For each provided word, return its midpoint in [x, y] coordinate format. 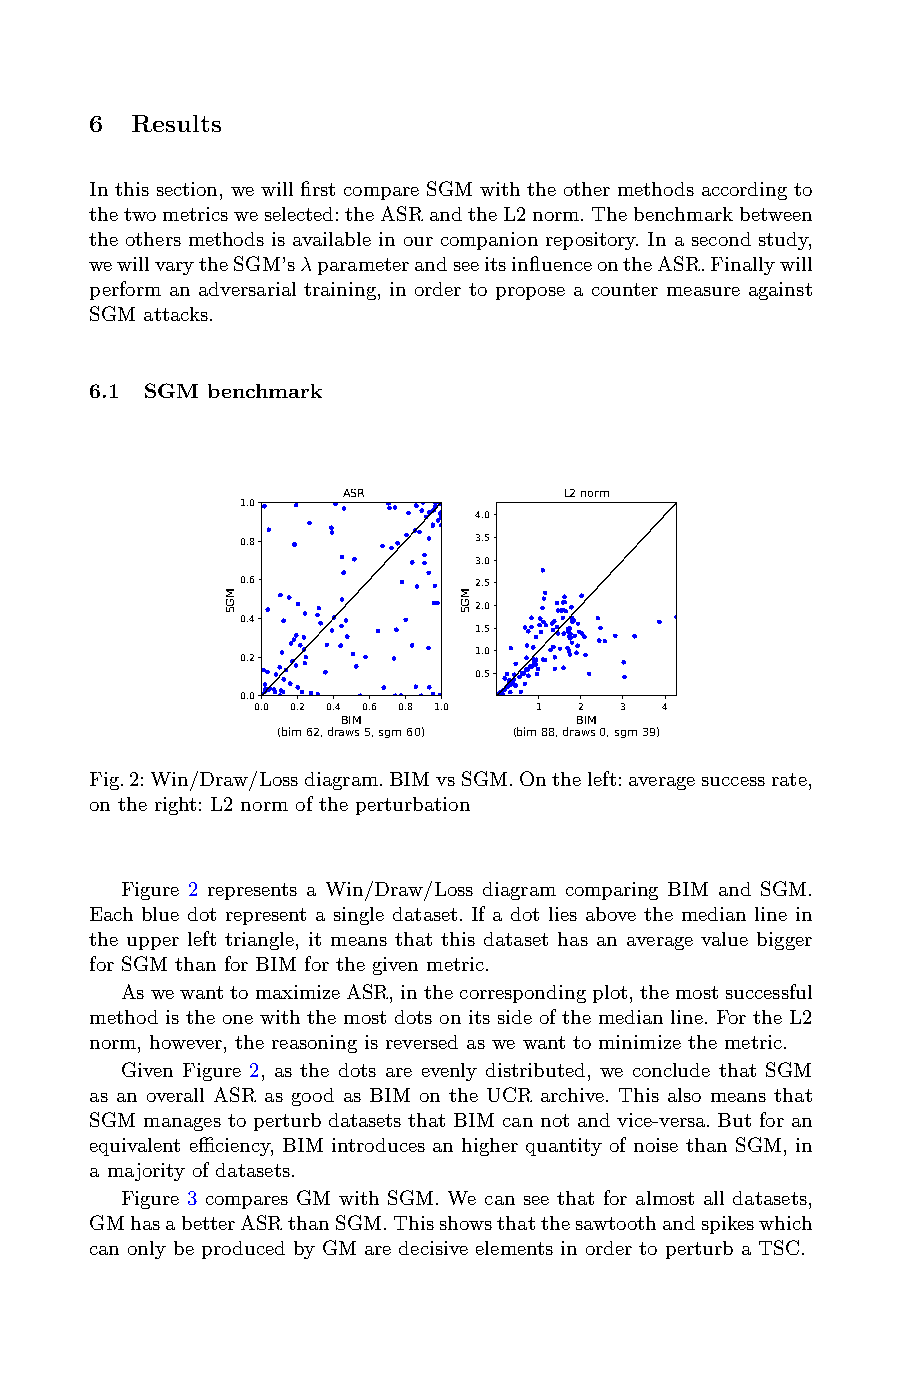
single [359, 916]
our [418, 241]
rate [789, 779]
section [187, 189]
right [175, 806]
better [208, 1223]
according [744, 191]
